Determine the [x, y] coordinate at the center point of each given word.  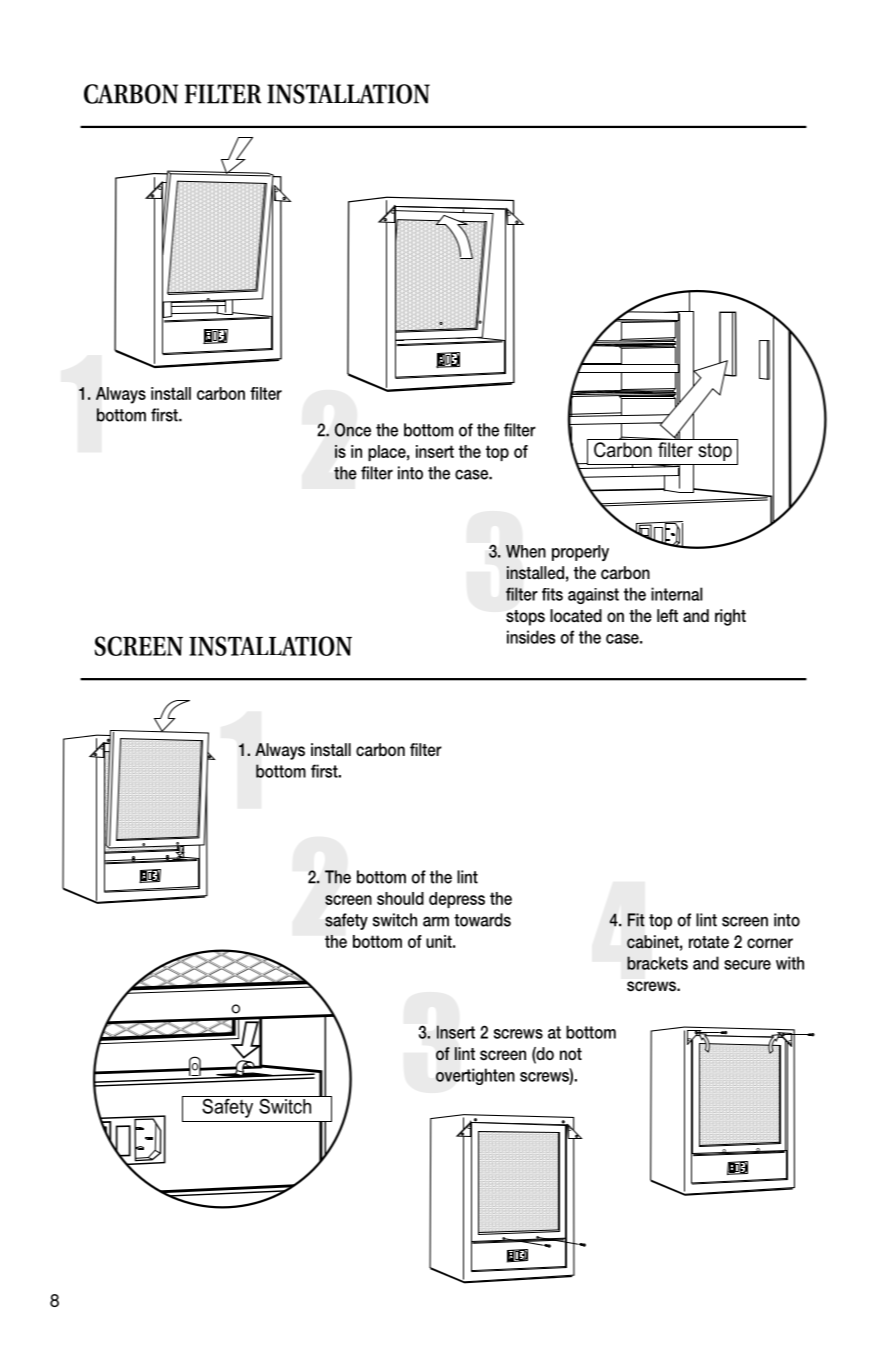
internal [677, 594]
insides [531, 637]
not [571, 1054]
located [576, 615]
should [400, 898]
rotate [709, 942]
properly [580, 553]
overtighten [475, 1076]
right [730, 617]
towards [482, 920]
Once [353, 430]
